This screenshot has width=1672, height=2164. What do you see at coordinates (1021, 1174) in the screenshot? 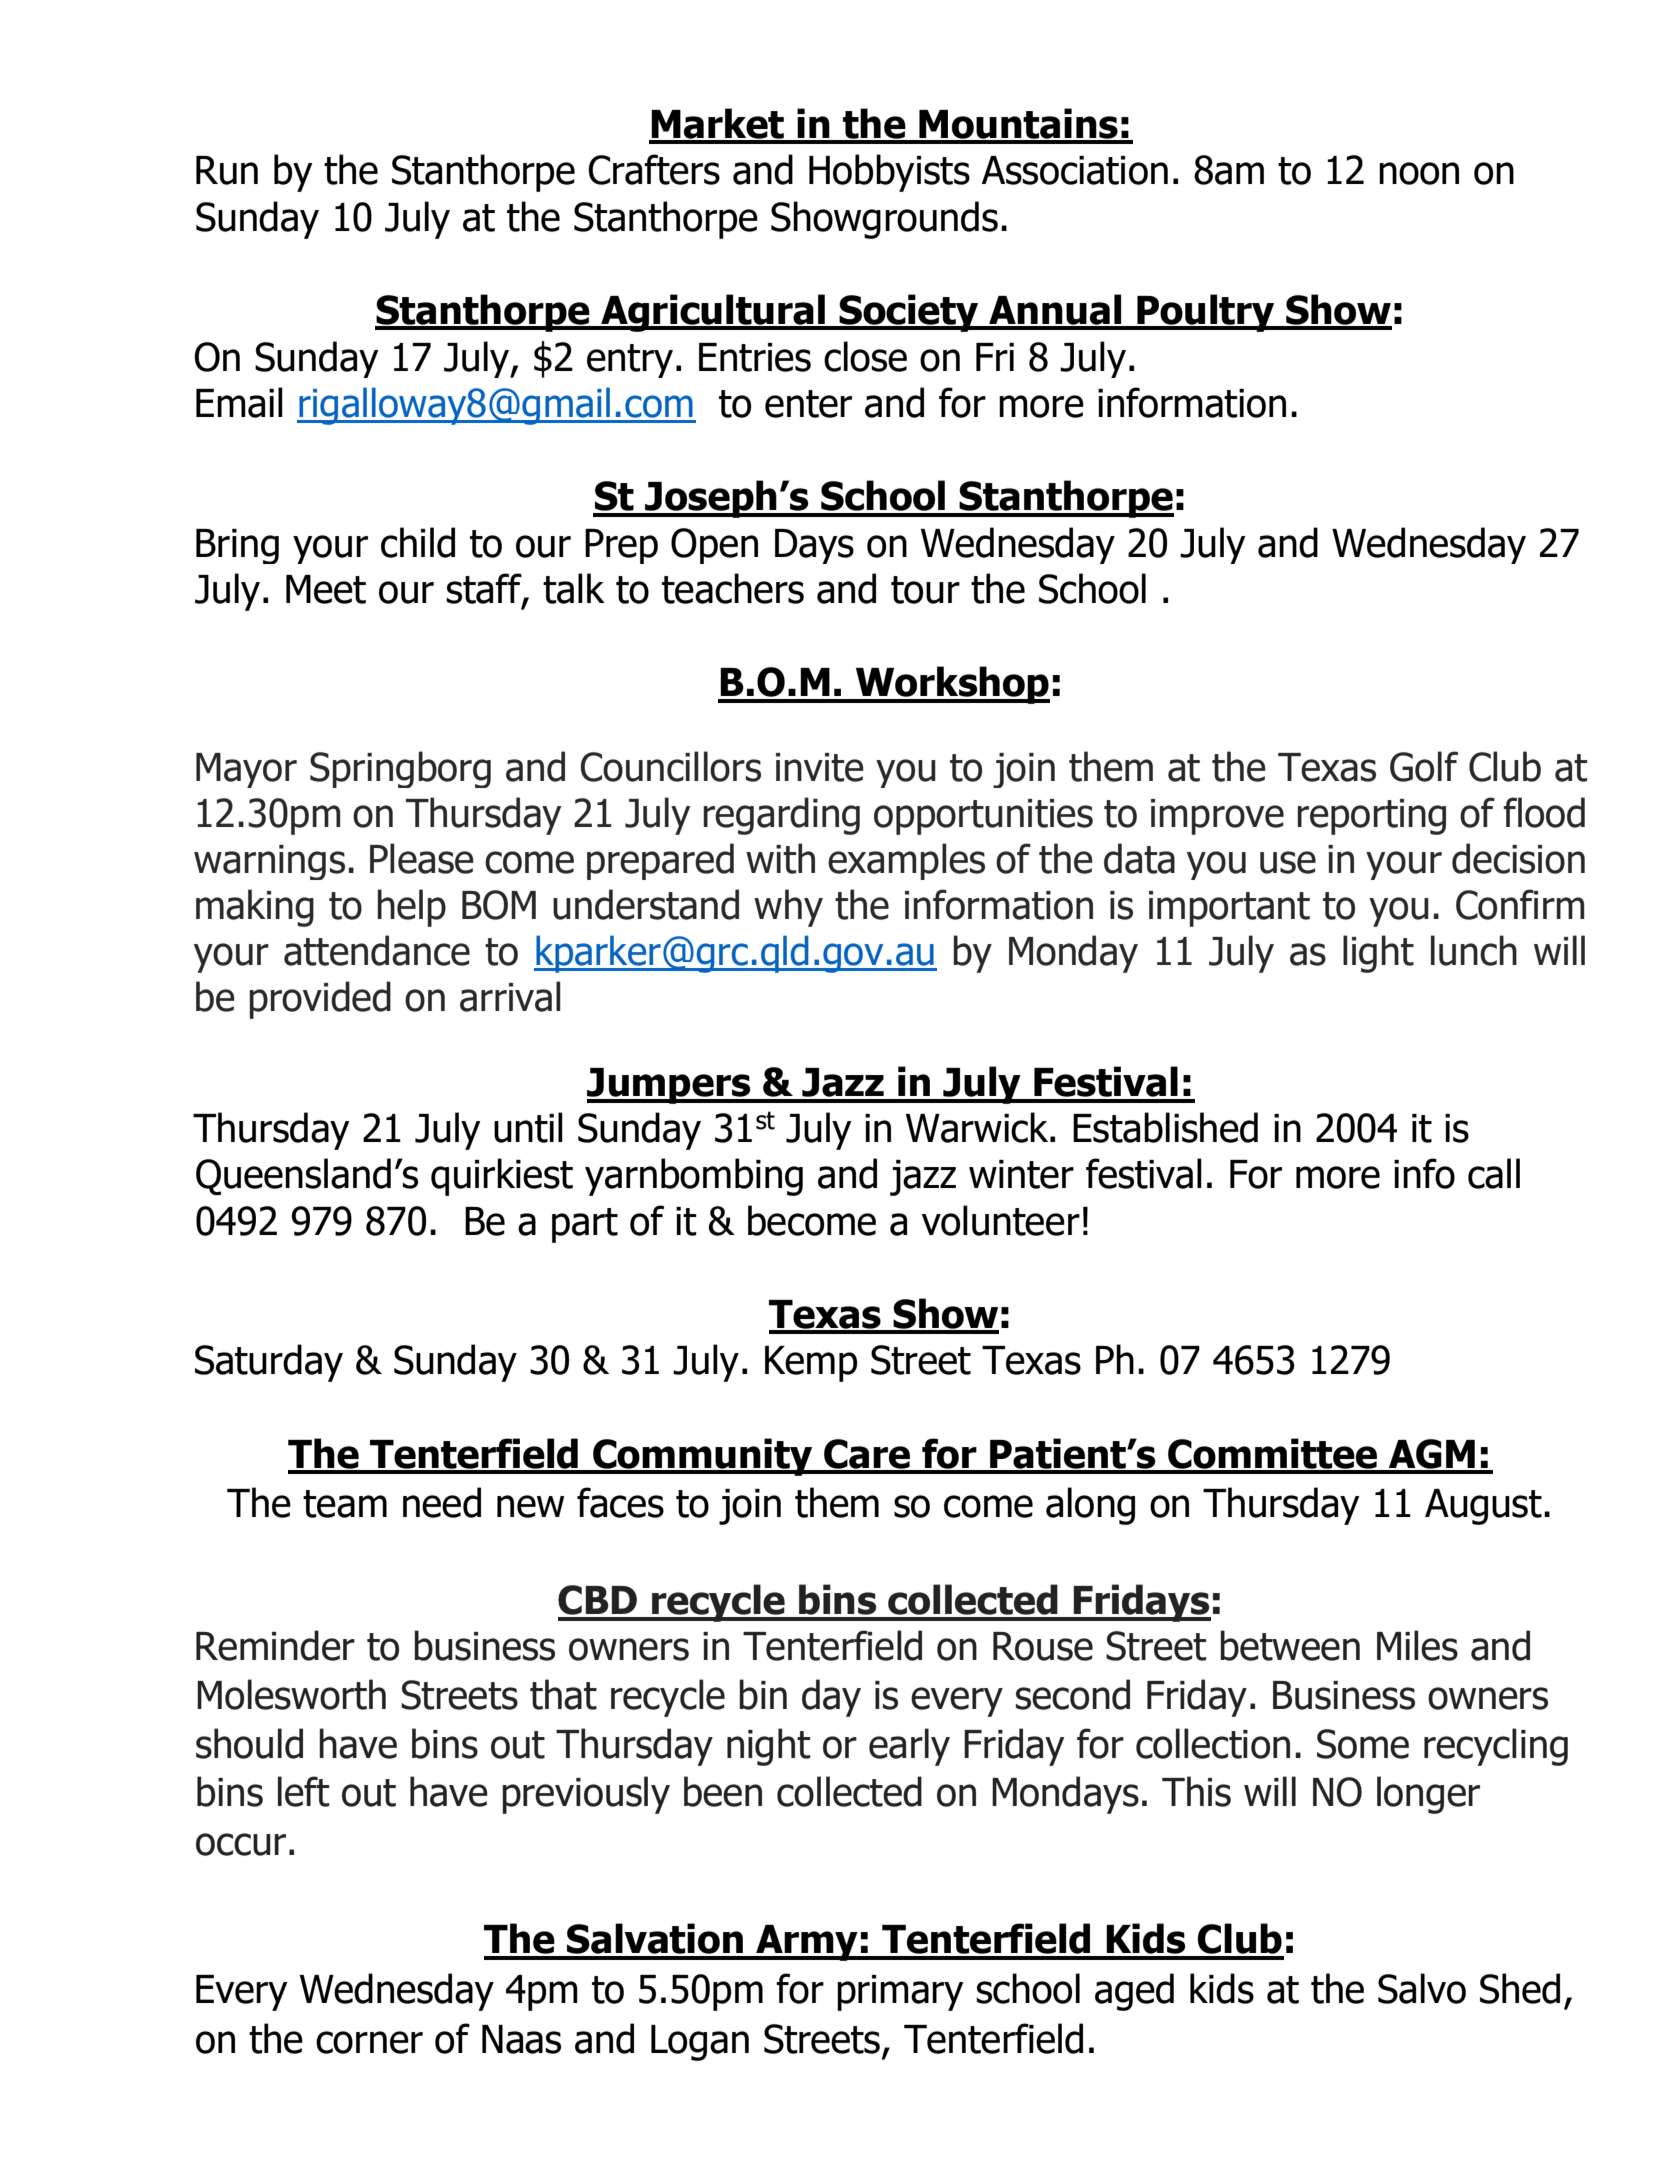
I see `winter` at bounding box center [1021, 1174].
